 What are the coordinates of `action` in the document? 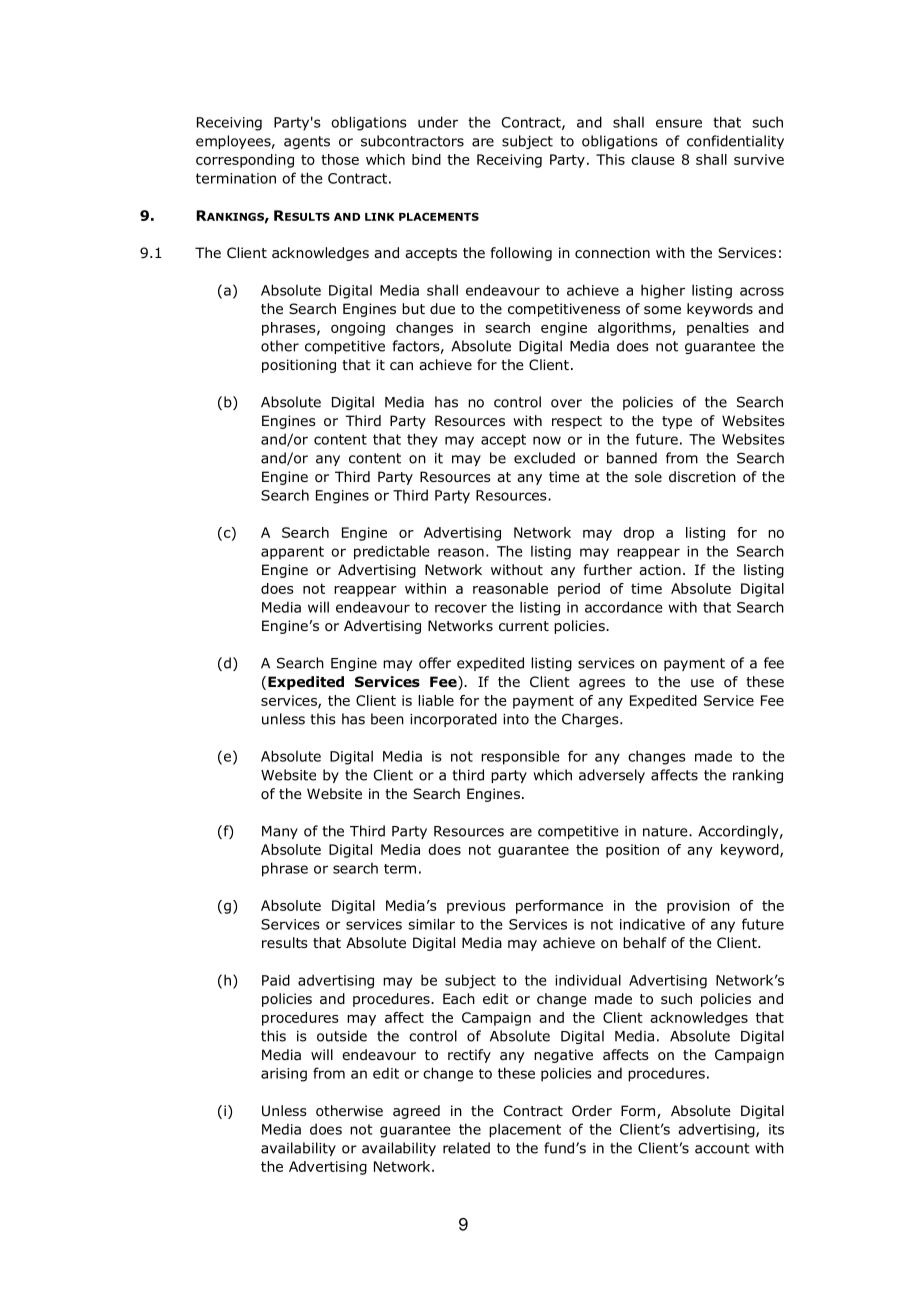 It's located at (660, 570).
